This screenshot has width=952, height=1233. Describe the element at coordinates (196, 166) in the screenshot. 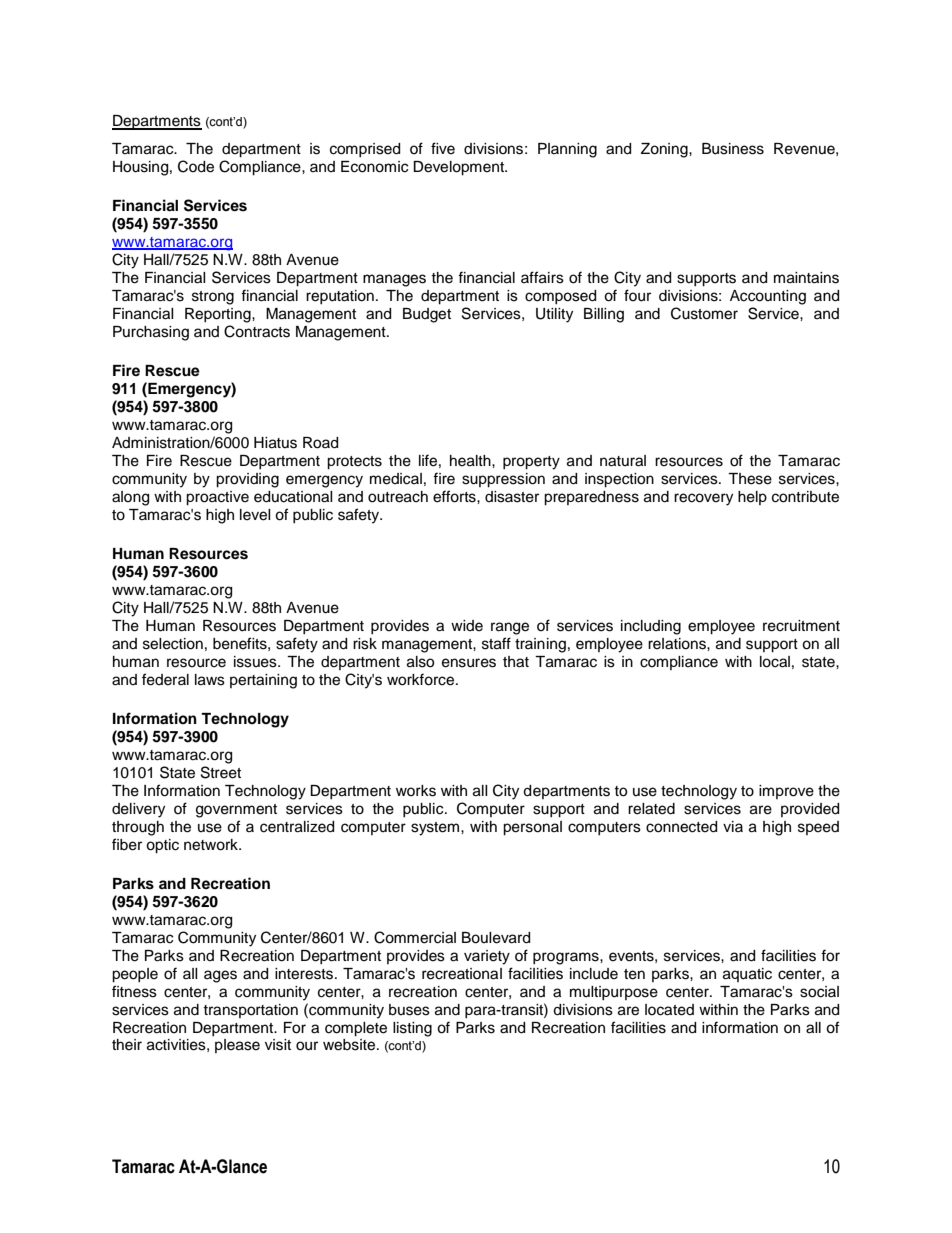

I see `Code` at that location.
